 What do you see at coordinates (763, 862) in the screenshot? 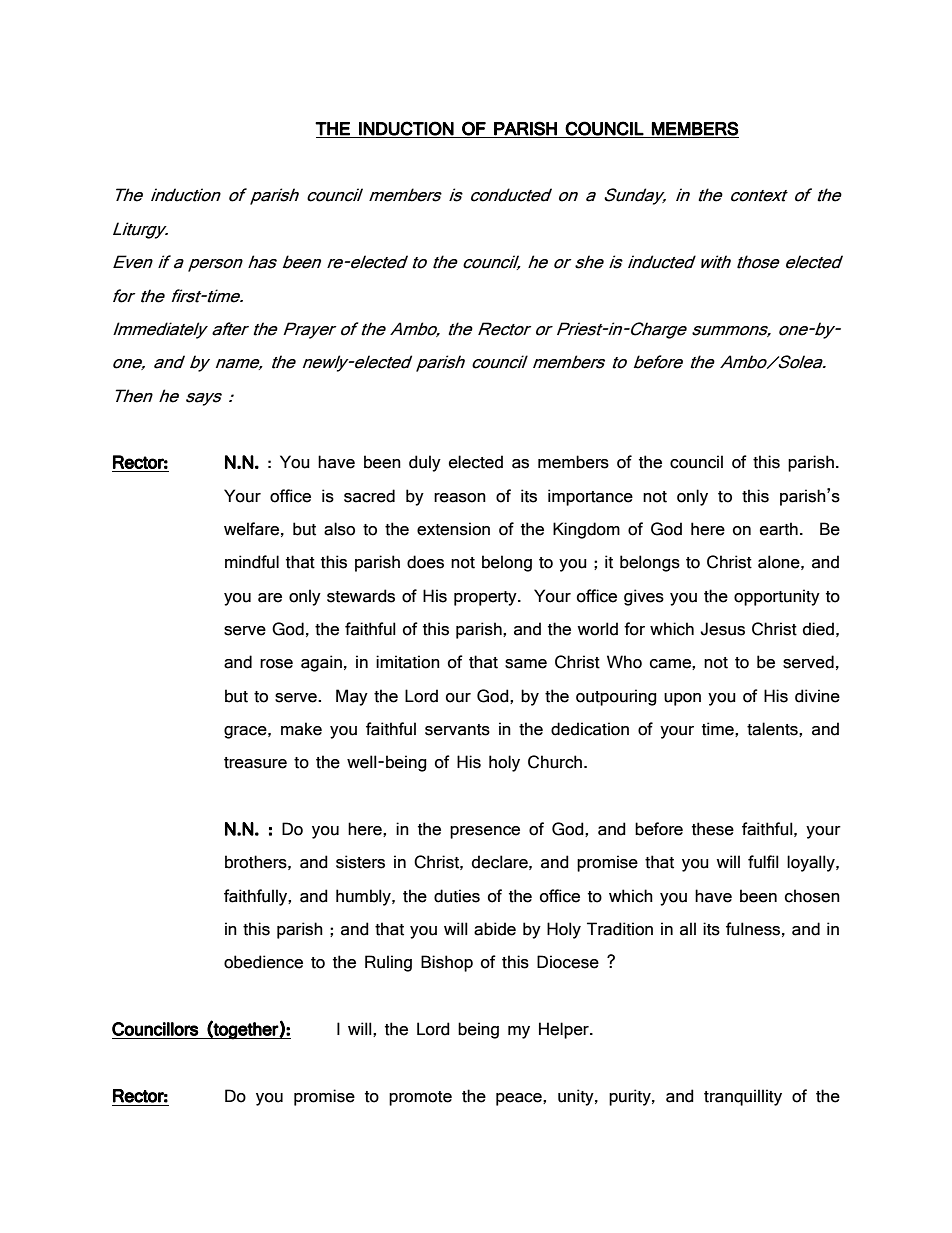
I see `fulfil` at bounding box center [763, 862].
